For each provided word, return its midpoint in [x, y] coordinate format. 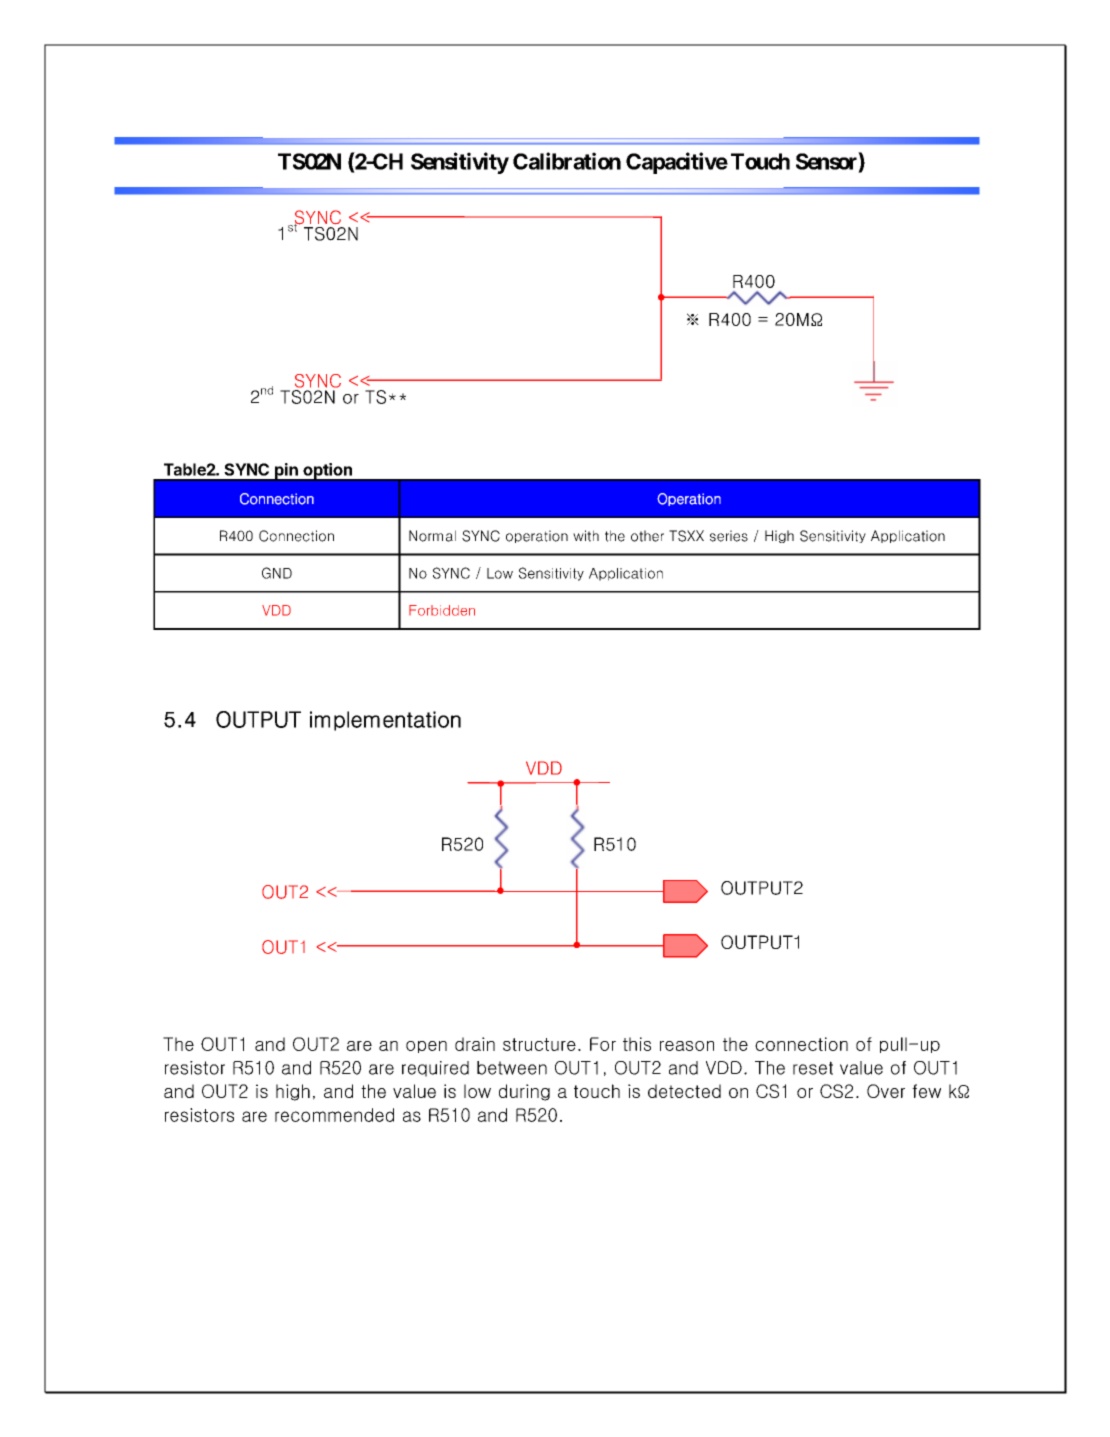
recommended [334, 1115]
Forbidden [442, 610]
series [729, 536]
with [586, 536]
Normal [432, 536]
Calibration [567, 161]
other [647, 536]
